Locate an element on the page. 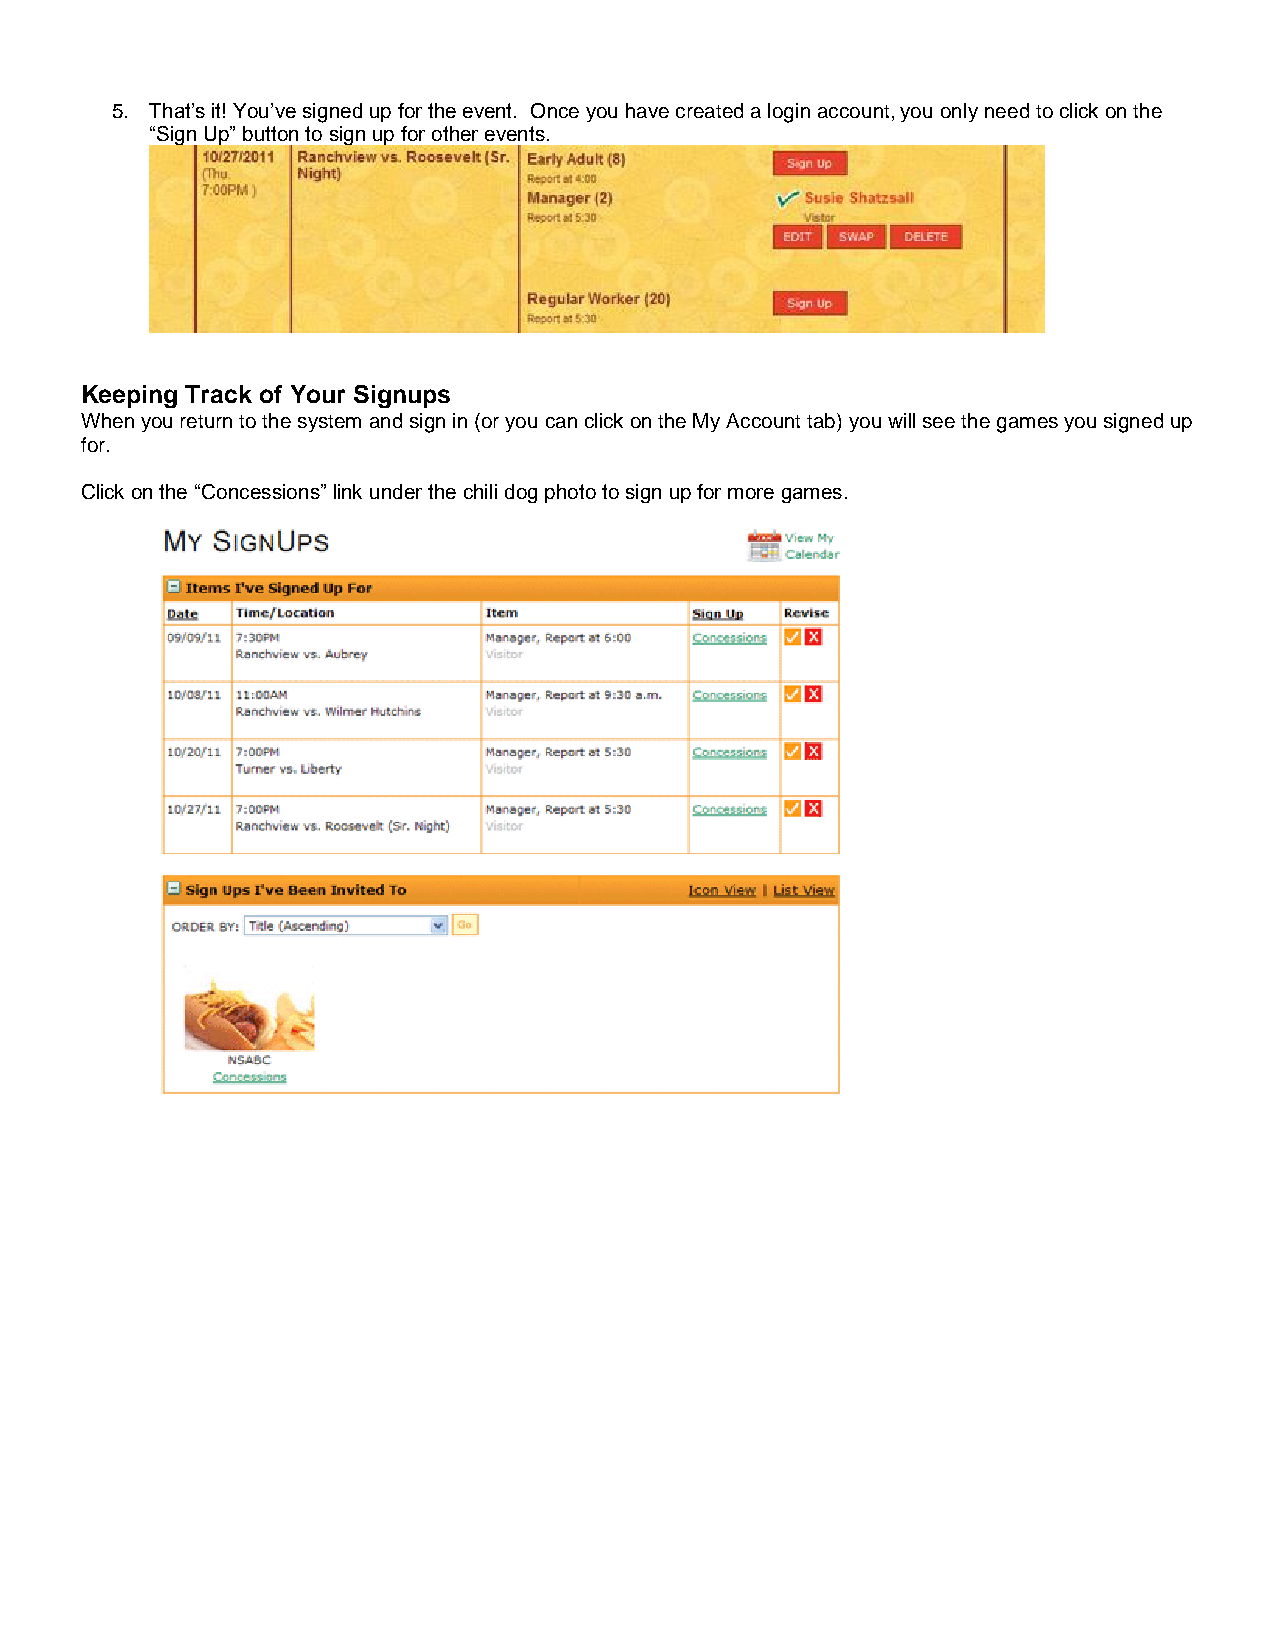  can is located at coordinates (561, 422).
